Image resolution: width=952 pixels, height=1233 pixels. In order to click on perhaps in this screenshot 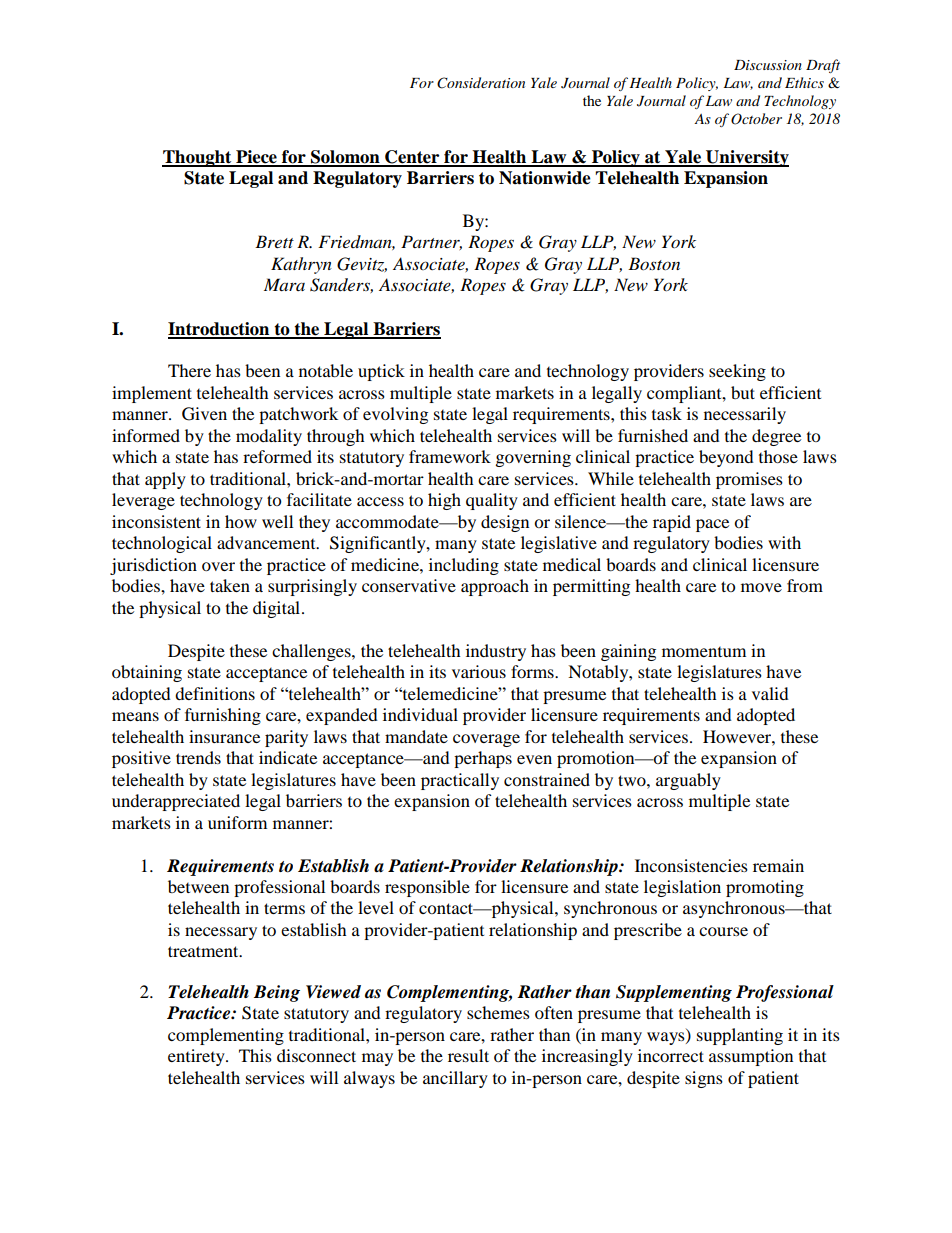, I will do `click(483, 759)`.
